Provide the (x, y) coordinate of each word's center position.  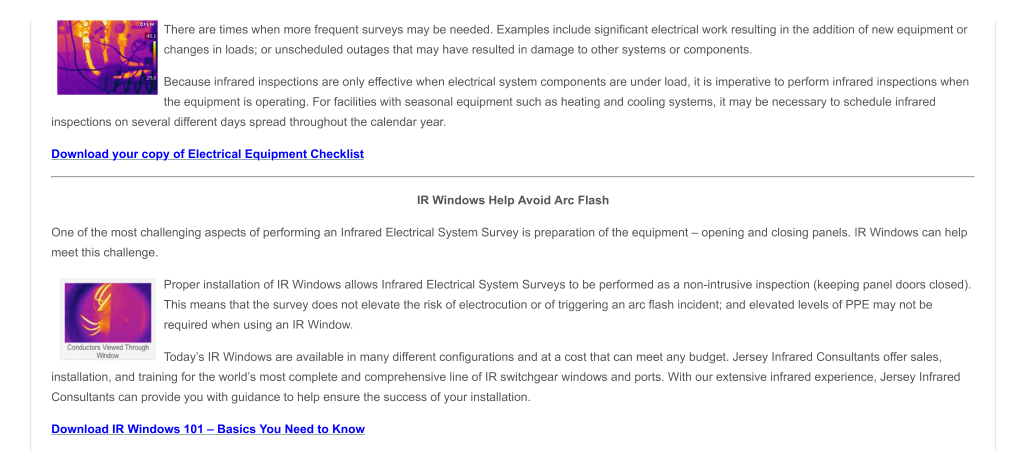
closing (790, 233)
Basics (237, 429)
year (432, 124)
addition (833, 29)
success (405, 397)
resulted (493, 49)
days (233, 123)
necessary (799, 103)
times (233, 29)
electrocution (493, 304)
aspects (225, 233)
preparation (564, 233)
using (258, 325)
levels (813, 304)
